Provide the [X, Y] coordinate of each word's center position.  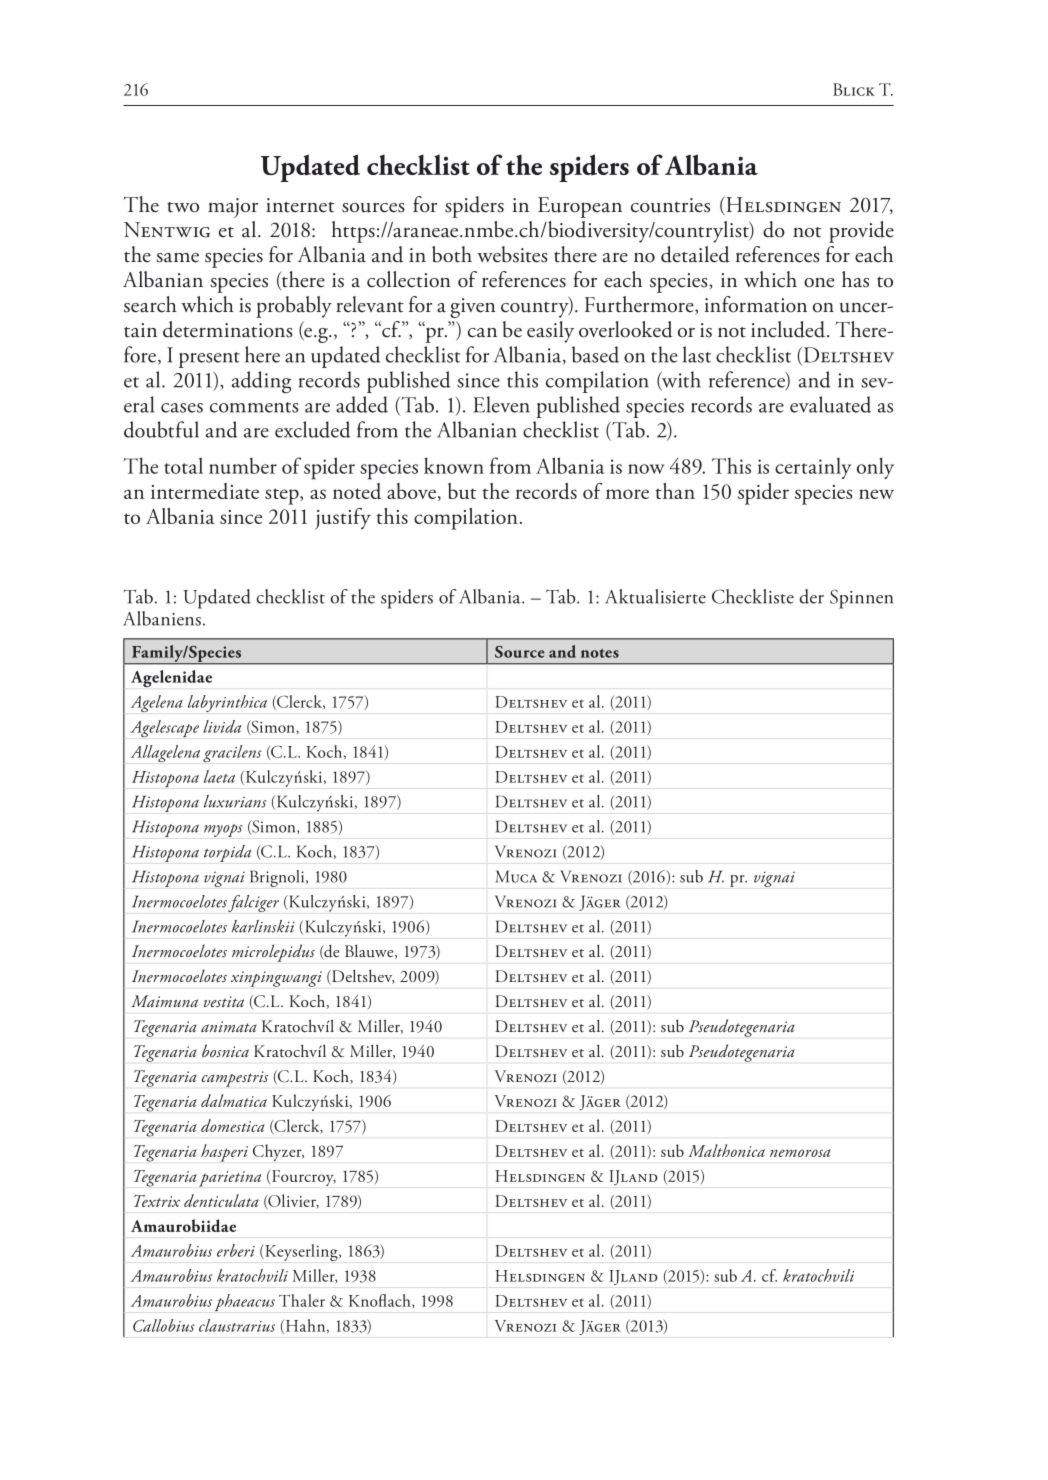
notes [600, 653]
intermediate [205, 491]
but [462, 491]
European [580, 207]
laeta [219, 776]
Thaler [302, 1300]
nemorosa [800, 1153]
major [233, 208]
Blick [854, 89]
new [876, 494]
